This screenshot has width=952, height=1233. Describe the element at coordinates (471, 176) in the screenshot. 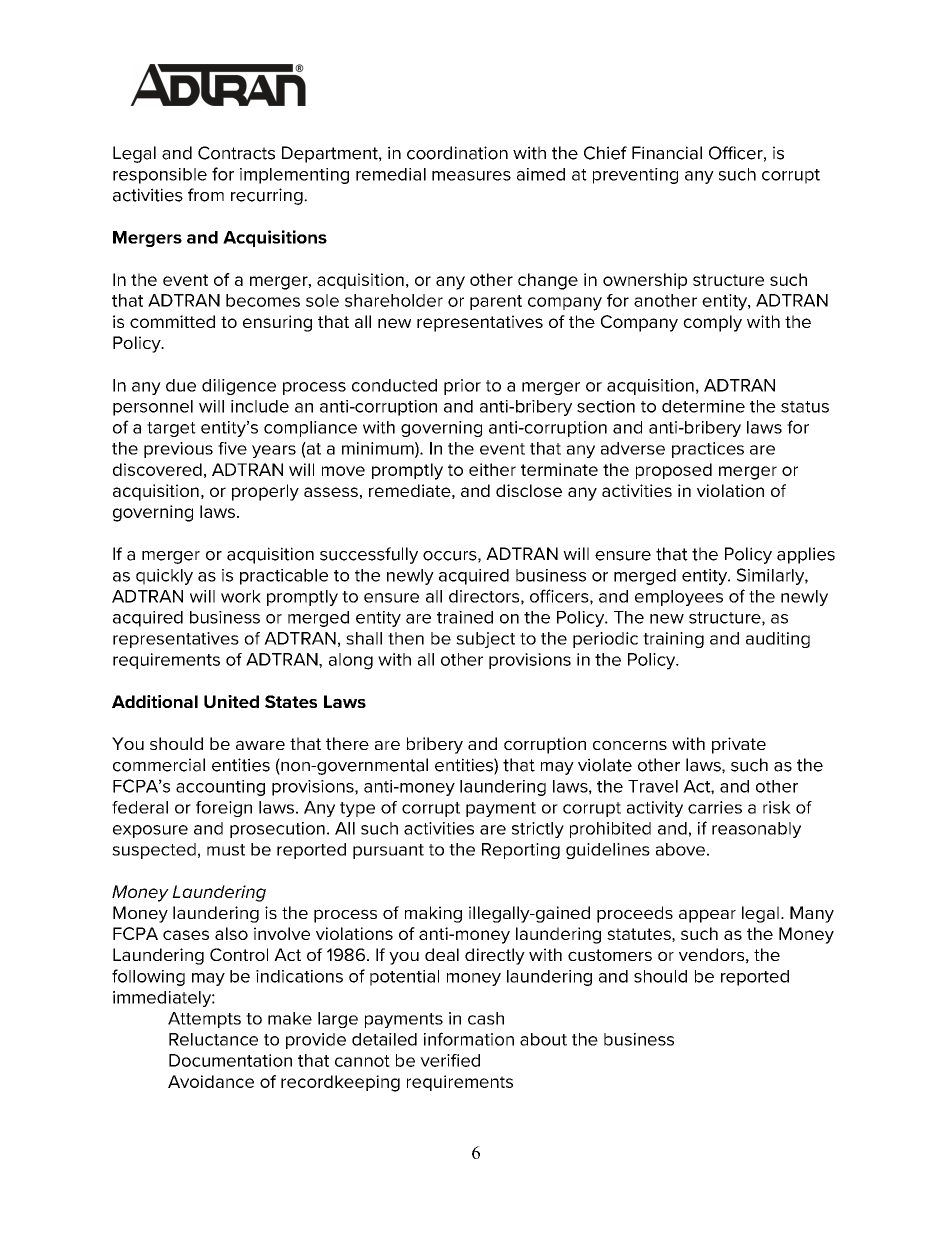

I see `measures` at that location.
